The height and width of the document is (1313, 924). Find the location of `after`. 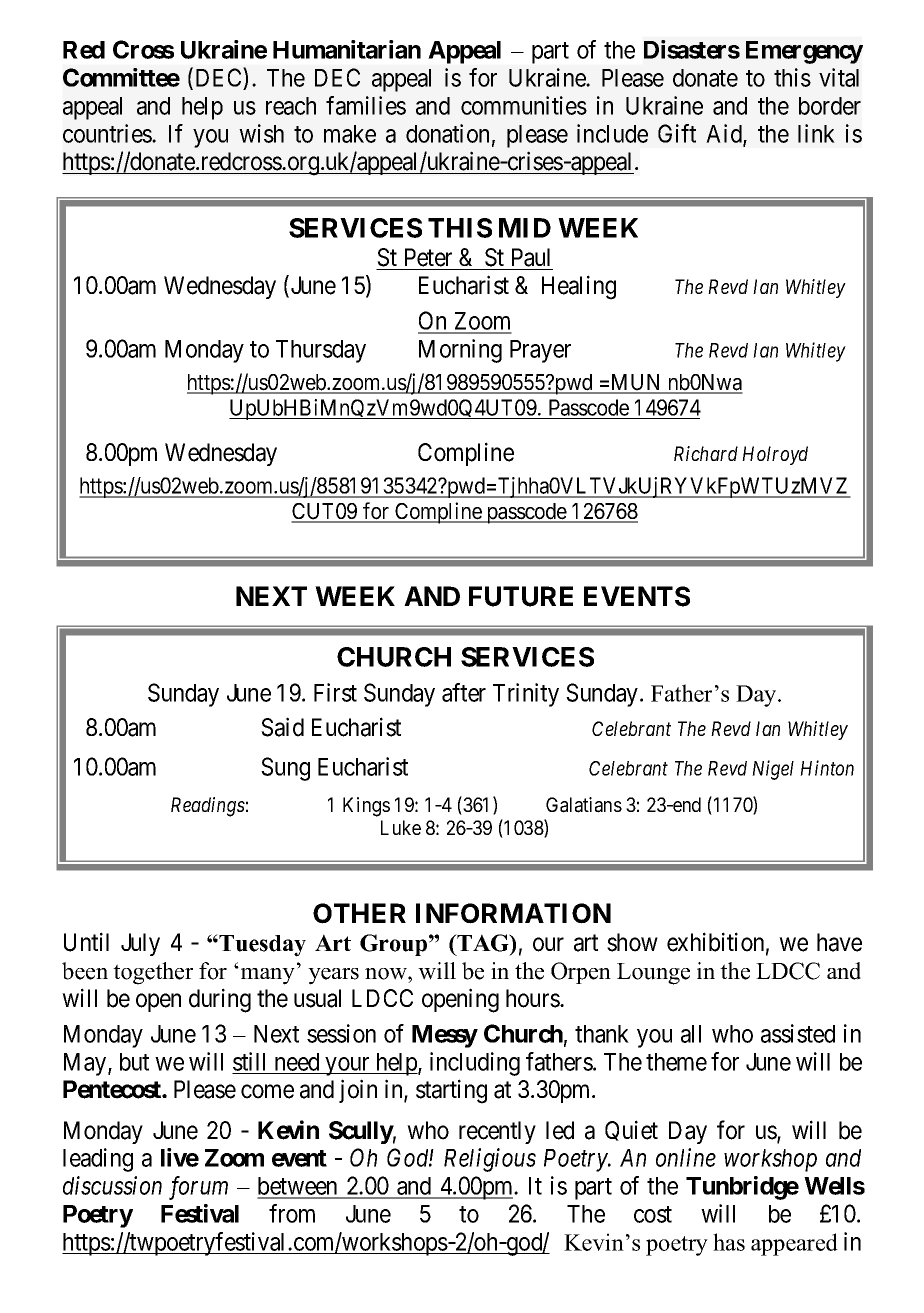

after is located at coordinates (464, 692).
